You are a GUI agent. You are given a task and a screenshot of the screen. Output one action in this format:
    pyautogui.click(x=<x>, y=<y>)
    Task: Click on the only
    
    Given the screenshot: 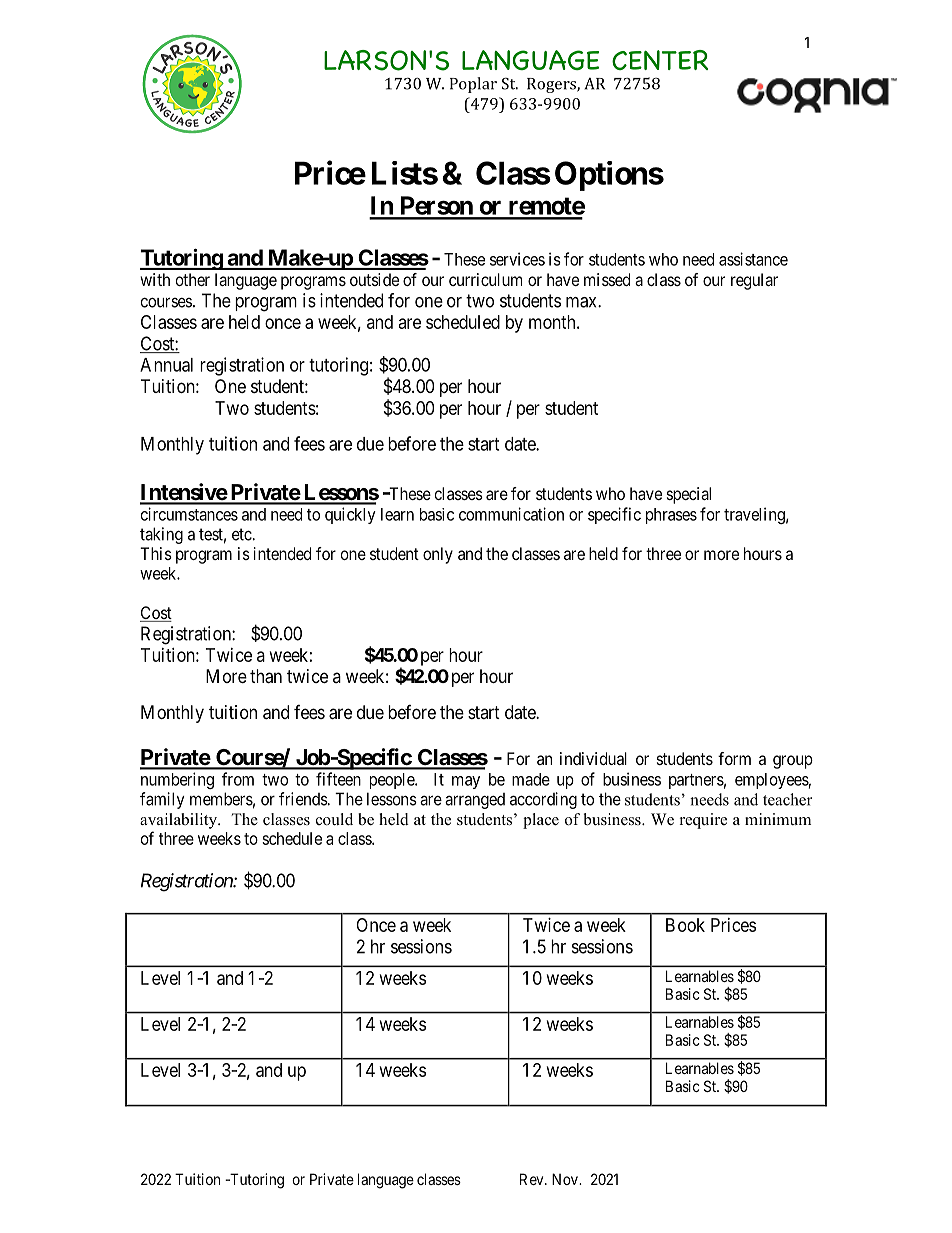 What is the action you would take?
    pyautogui.click(x=438, y=555)
